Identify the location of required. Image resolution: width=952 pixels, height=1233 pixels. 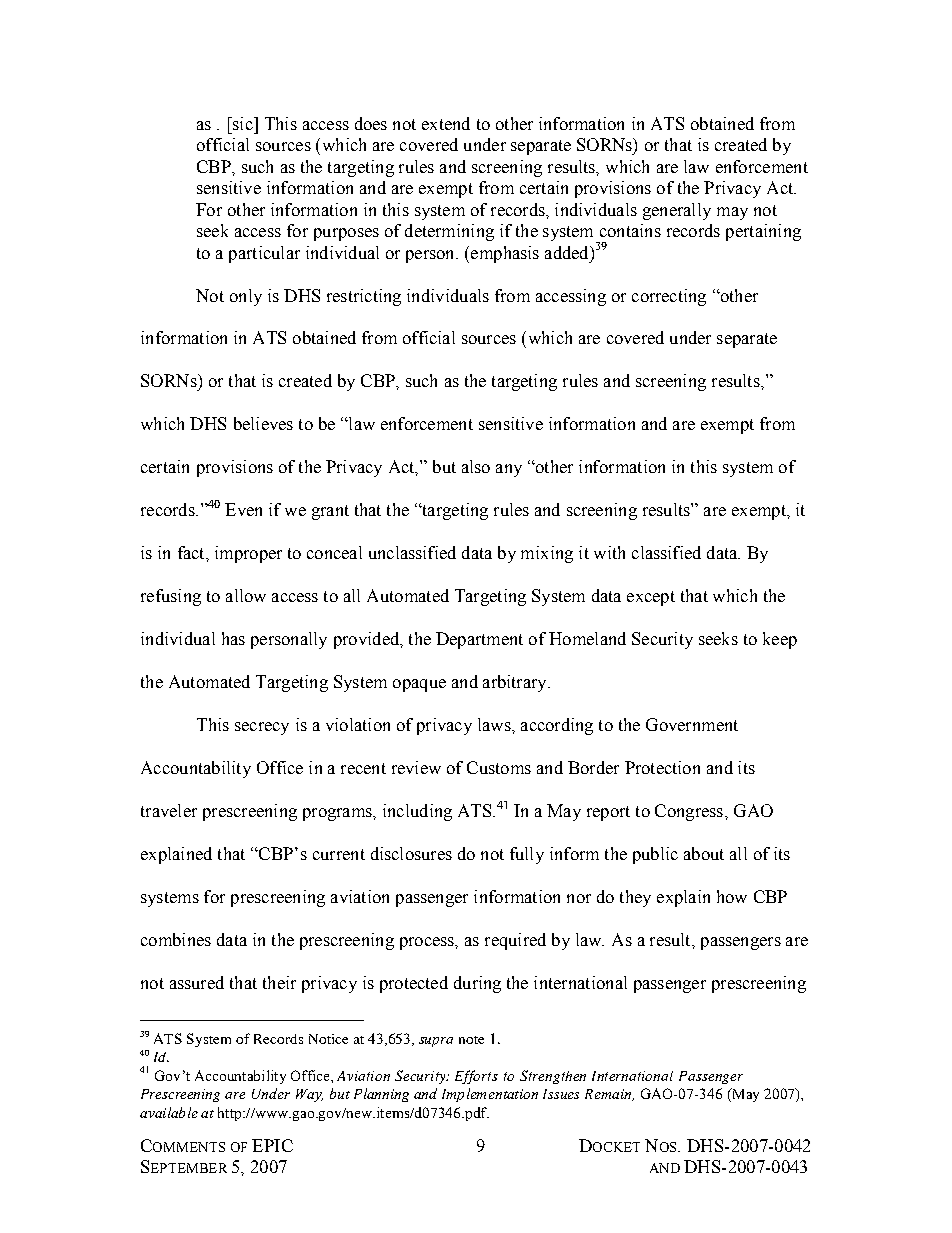
(515, 941).
